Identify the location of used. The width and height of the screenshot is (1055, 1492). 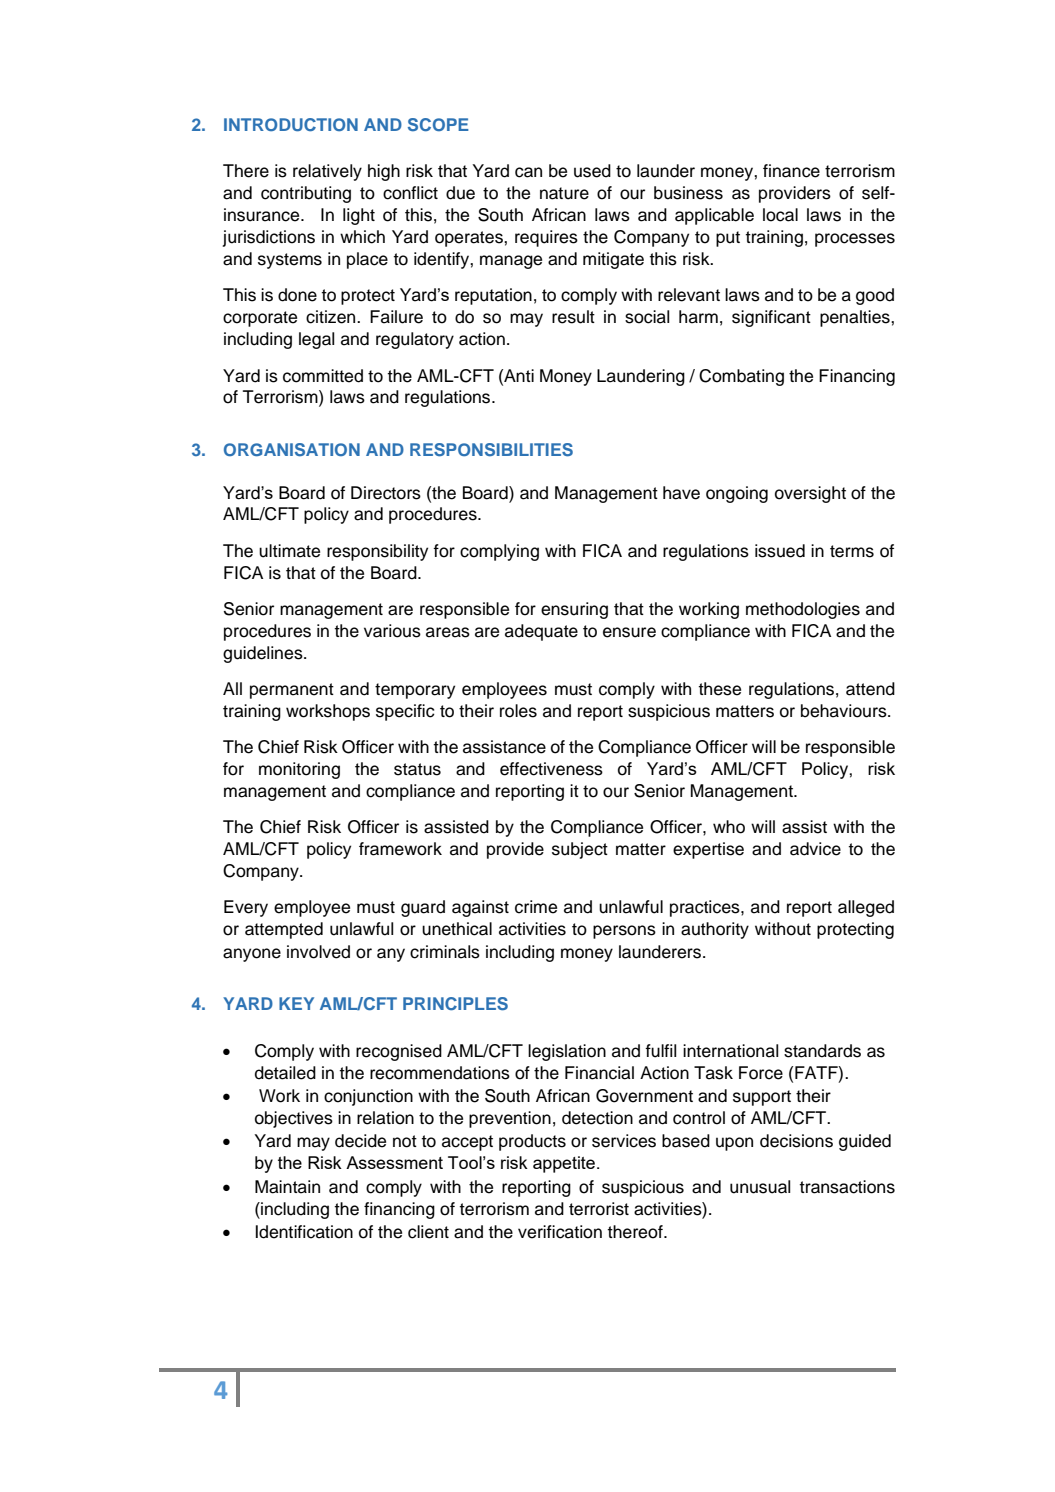
(592, 171).
